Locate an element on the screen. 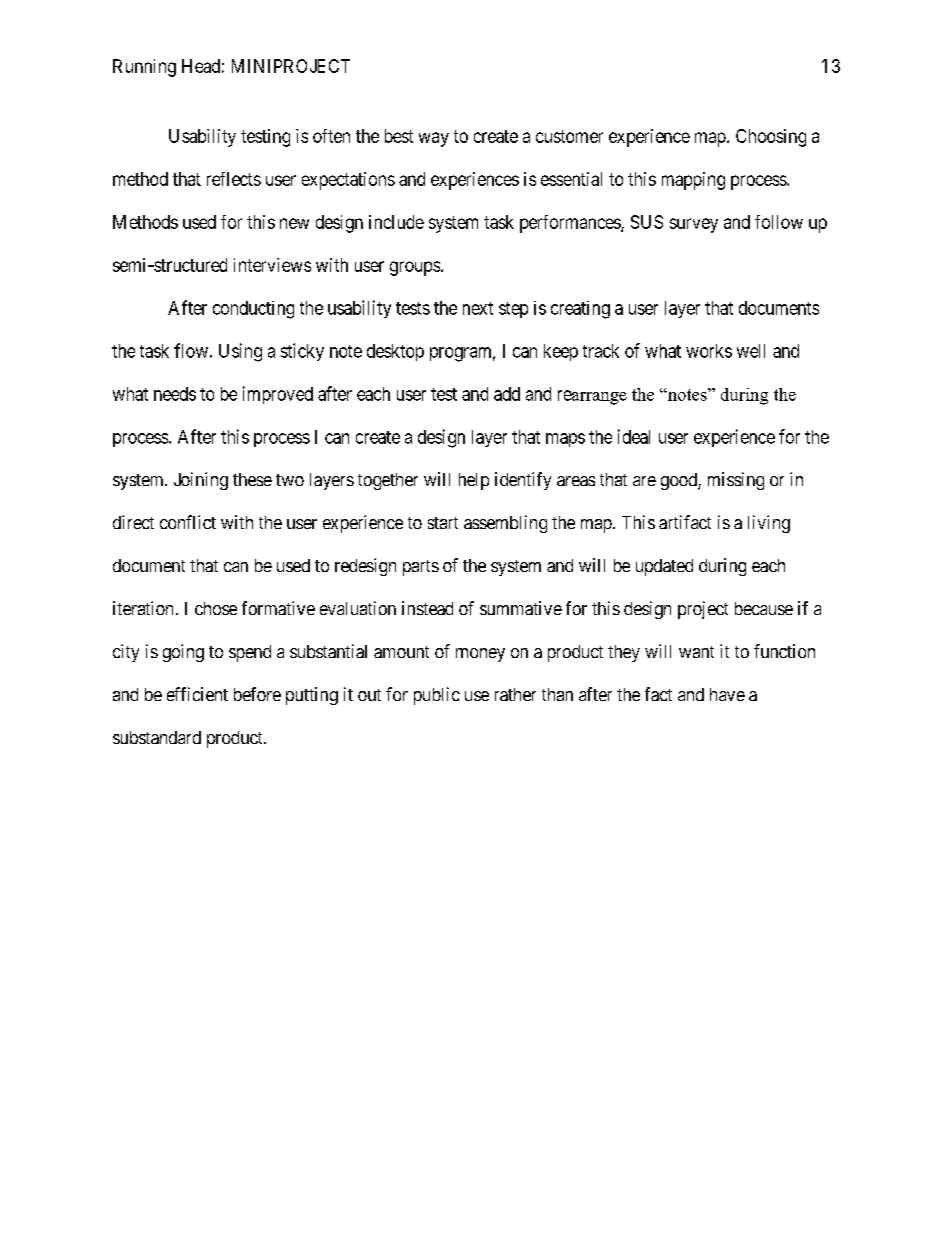  efficient is located at coordinates (197, 694).
